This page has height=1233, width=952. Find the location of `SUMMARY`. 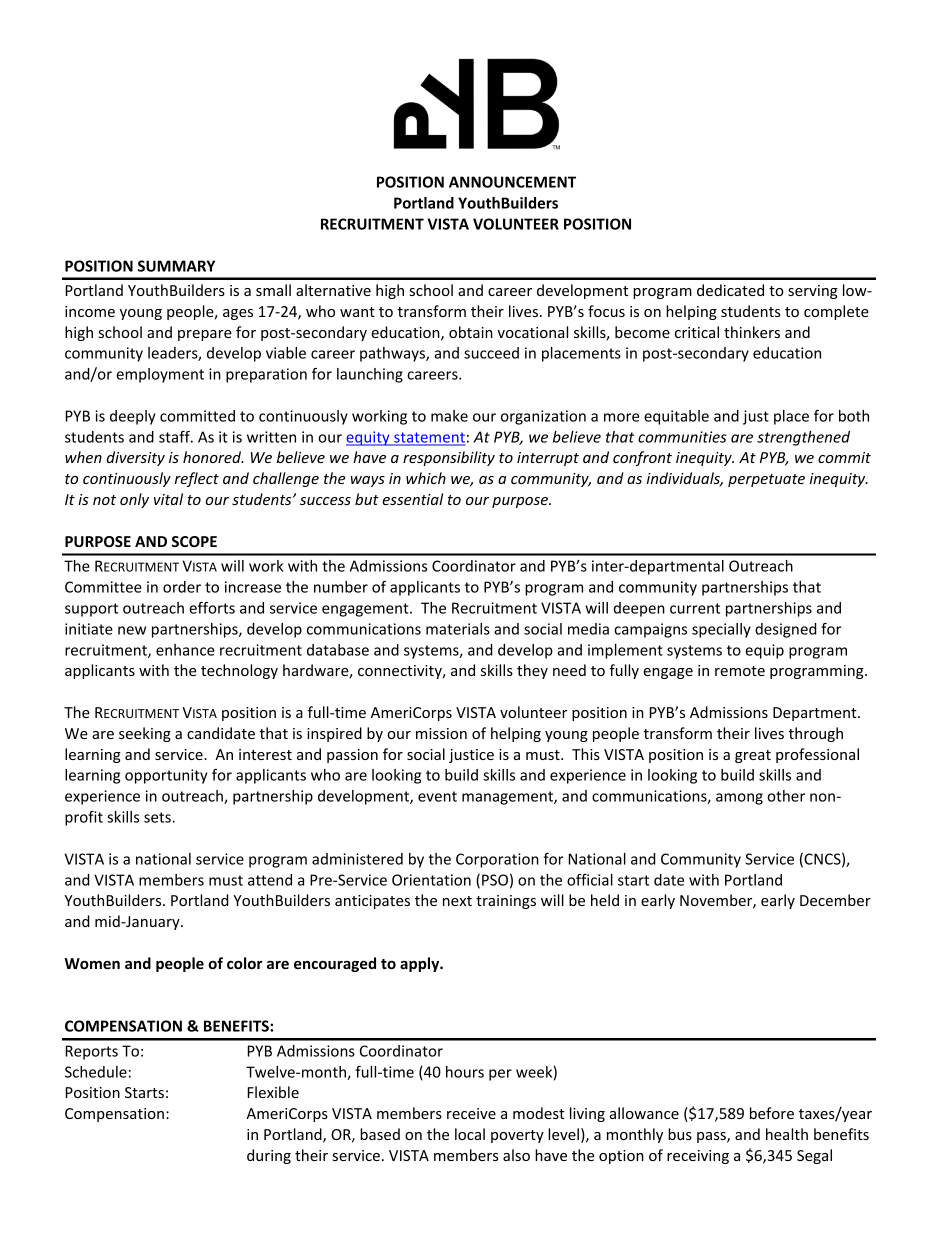

SUMMARY is located at coordinates (176, 266).
